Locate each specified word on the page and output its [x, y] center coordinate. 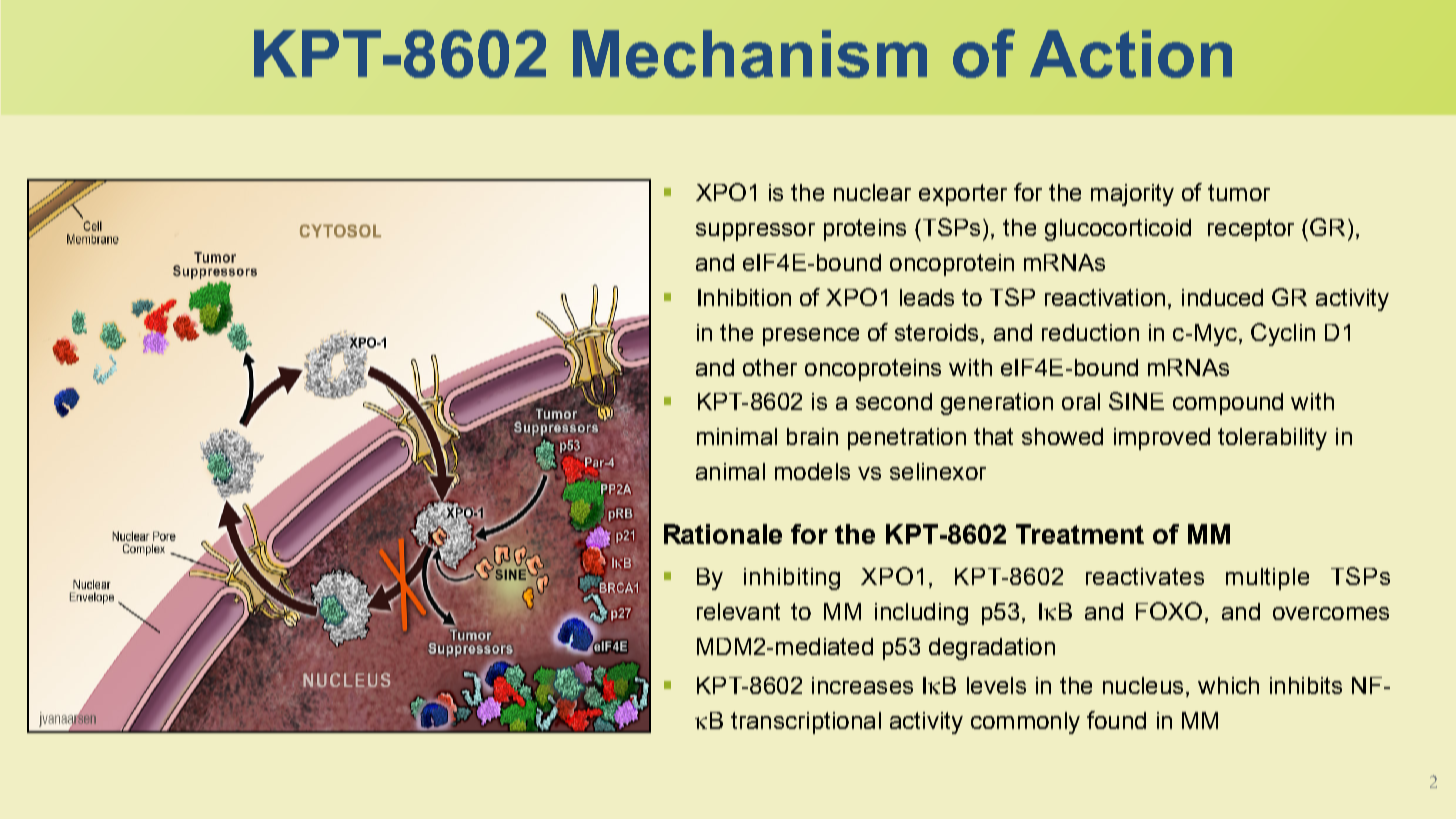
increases [862, 685]
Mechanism [750, 54]
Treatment [1080, 534]
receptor [1251, 230]
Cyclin [1283, 334]
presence [811, 337]
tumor [1239, 192]
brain [812, 436]
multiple [1267, 579]
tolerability [1272, 439]
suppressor [755, 232]
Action [1131, 54]
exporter [963, 195]
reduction [1090, 332]
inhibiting [792, 579]
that [993, 436]
